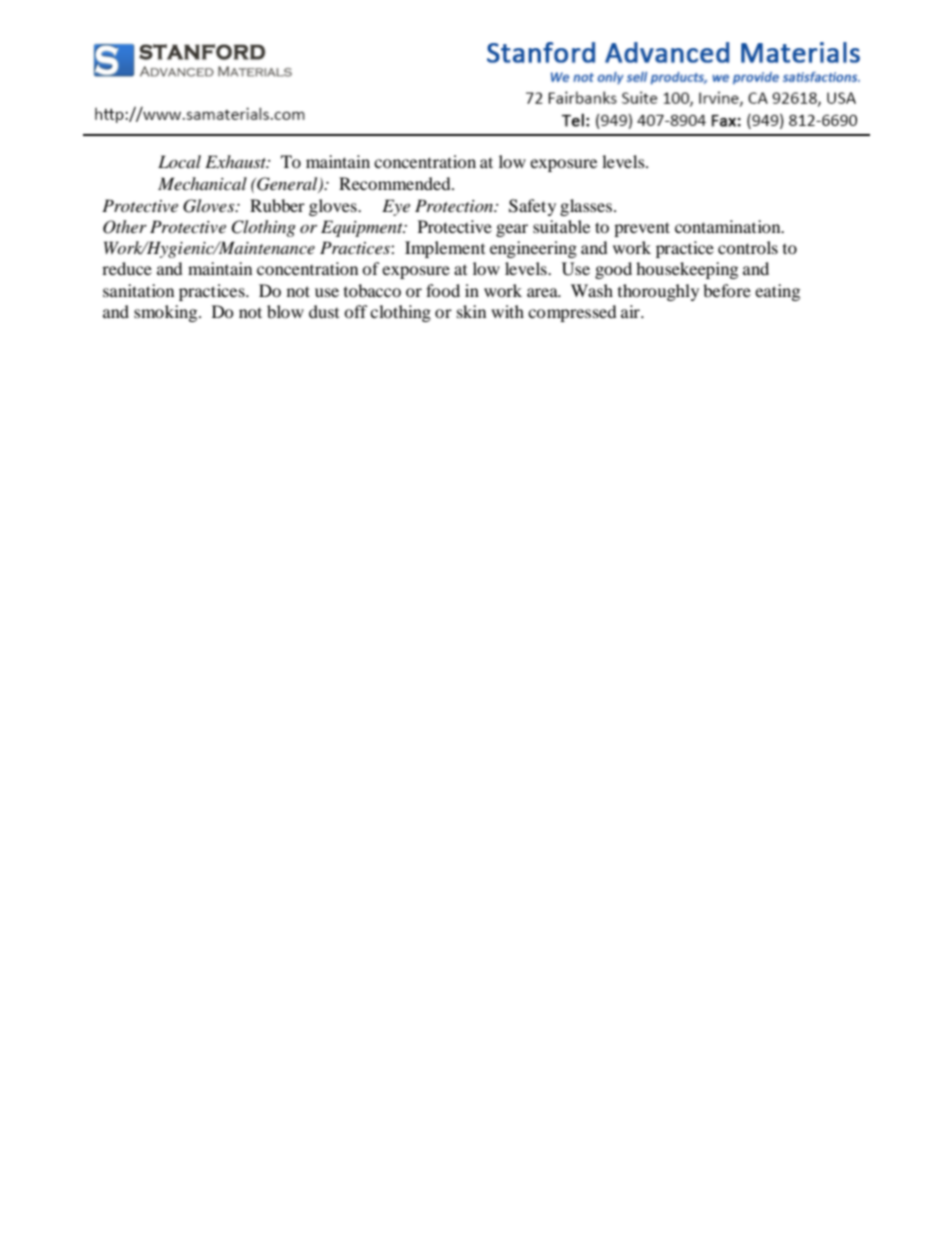 The height and width of the image is (1233, 952). I want to click on skin, so click(471, 311).
